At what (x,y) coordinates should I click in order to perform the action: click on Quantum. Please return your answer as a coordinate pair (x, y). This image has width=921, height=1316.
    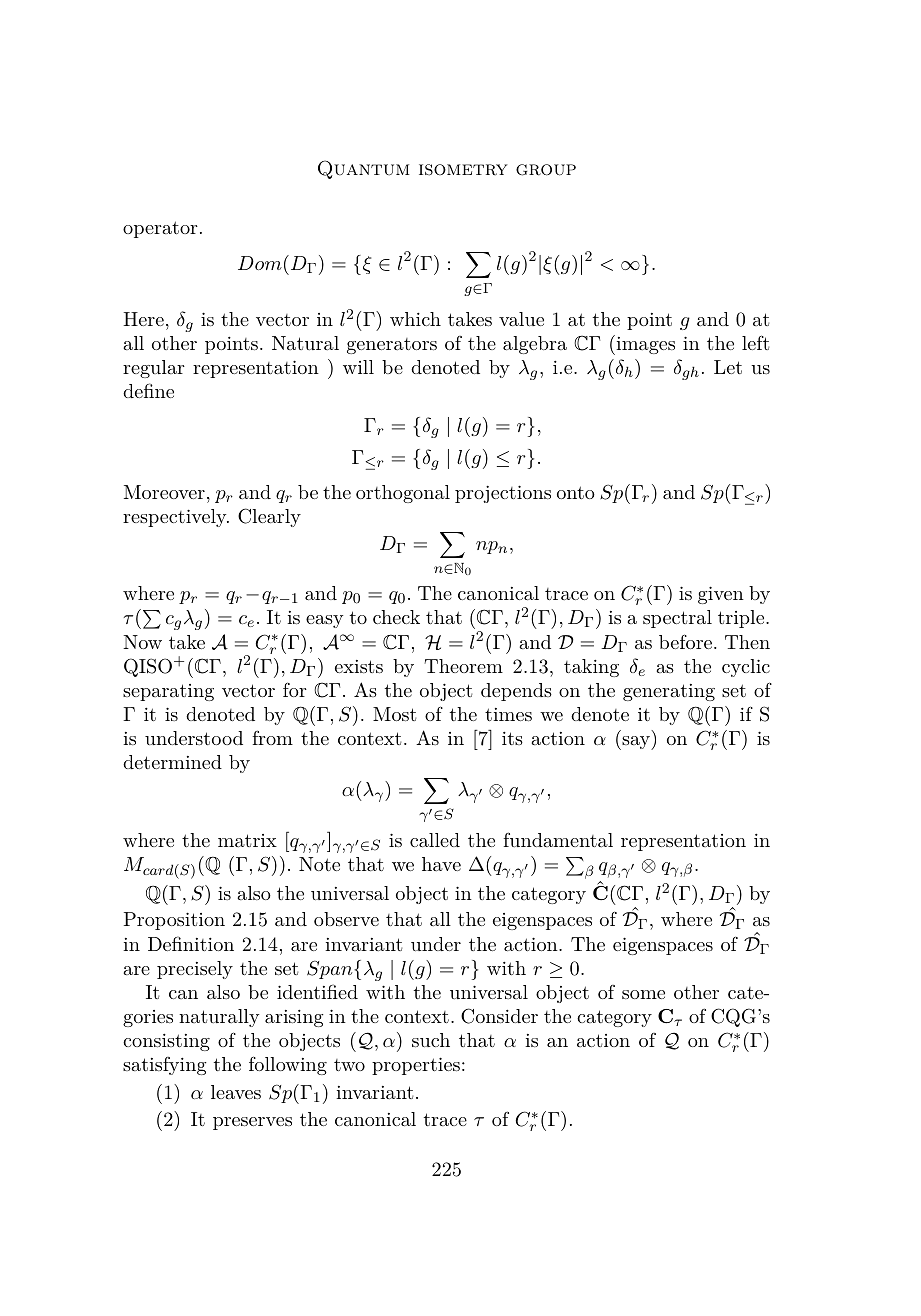
    Looking at the image, I should click on (364, 169).
